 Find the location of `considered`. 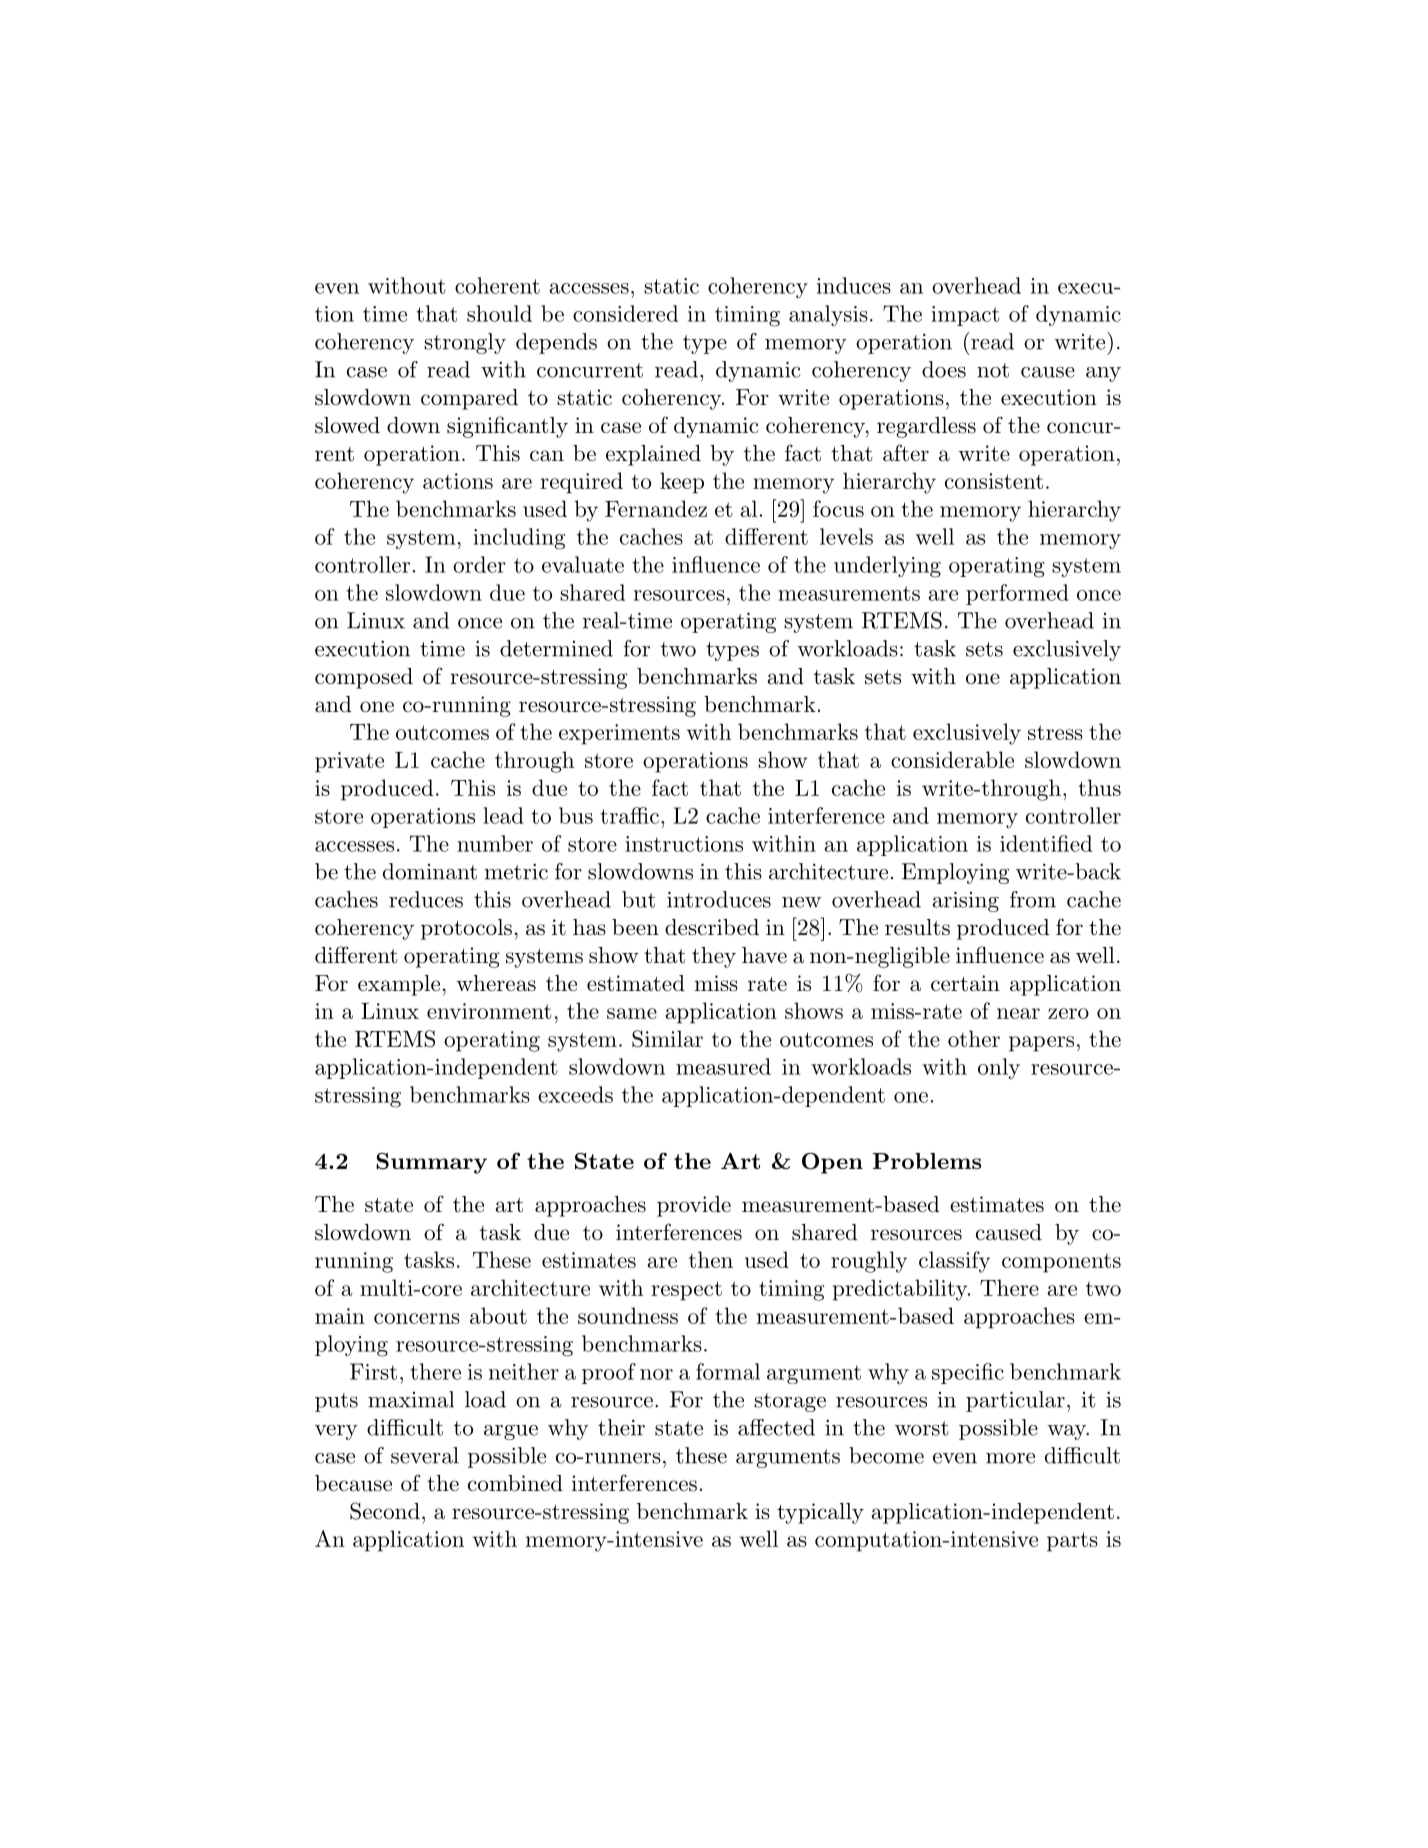

considered is located at coordinates (625, 313).
